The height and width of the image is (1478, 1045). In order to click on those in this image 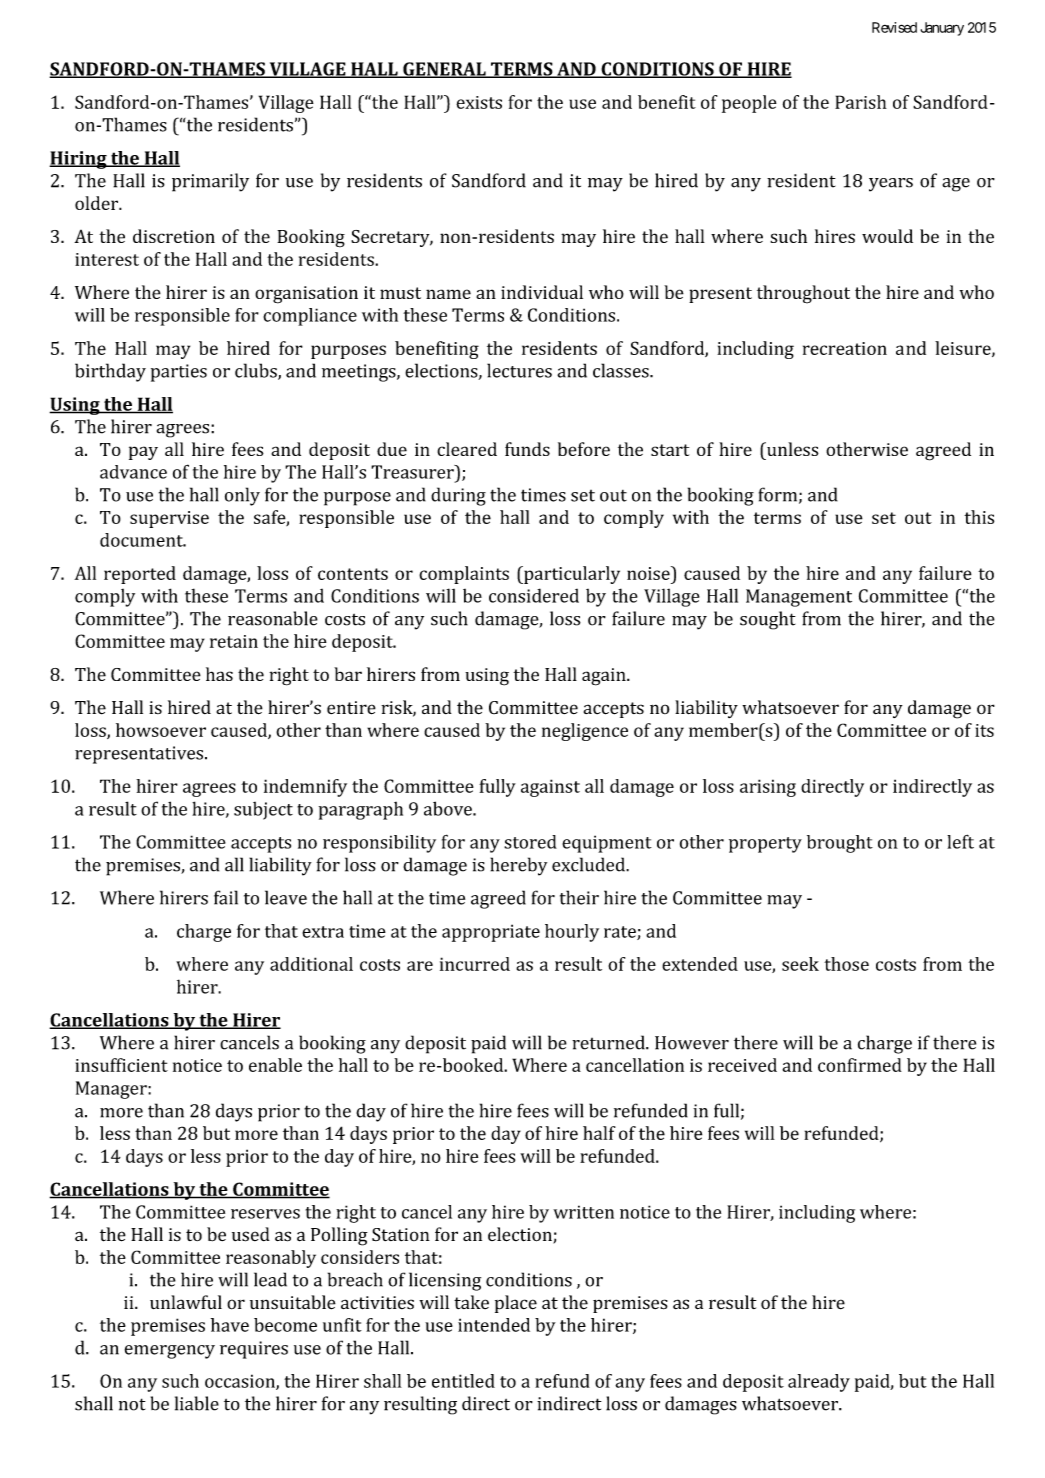, I will do `click(846, 964)`.
